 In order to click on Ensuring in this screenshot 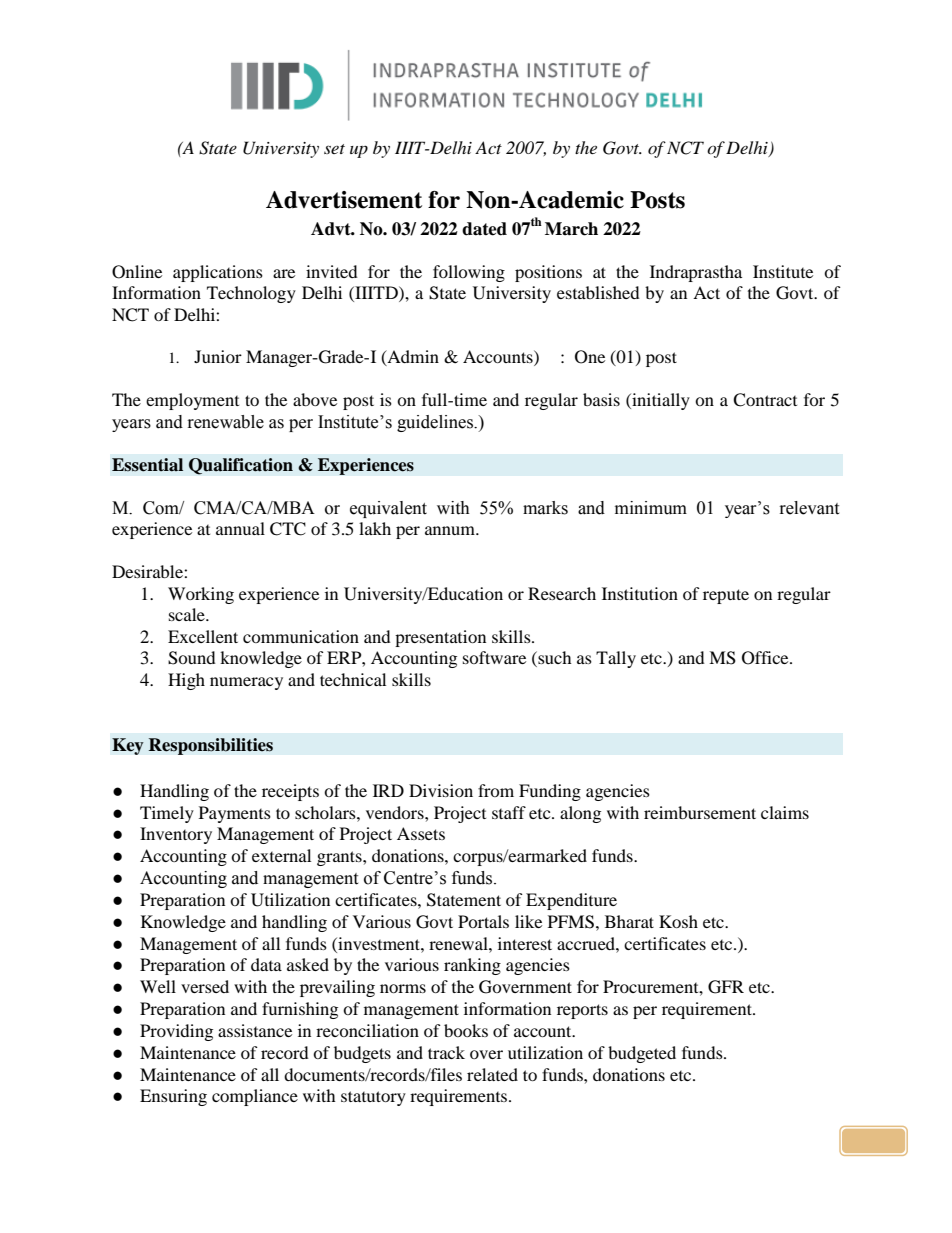, I will do `click(173, 1097)`.
